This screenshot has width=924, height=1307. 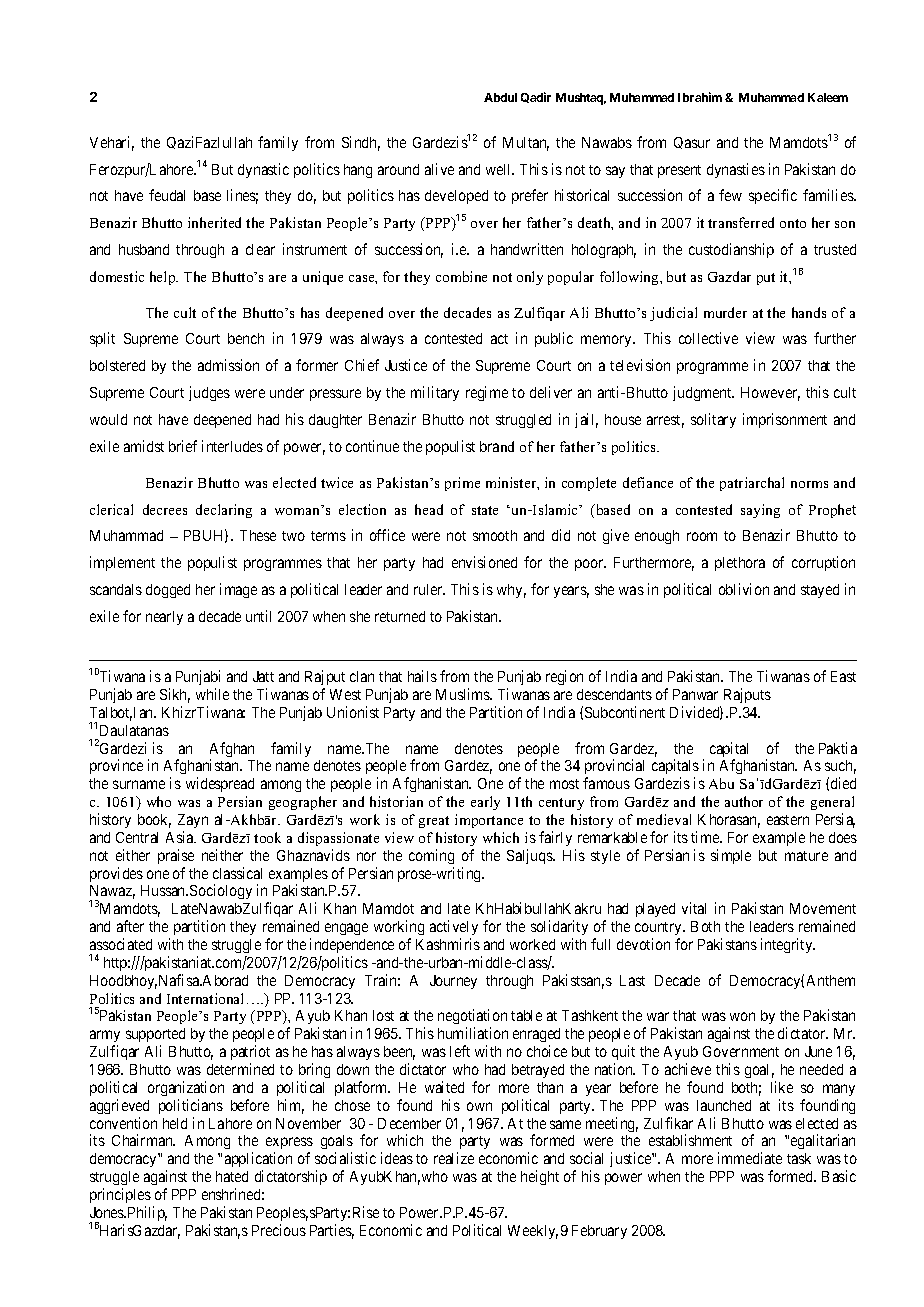 I want to click on decrees, so click(x=165, y=509).
